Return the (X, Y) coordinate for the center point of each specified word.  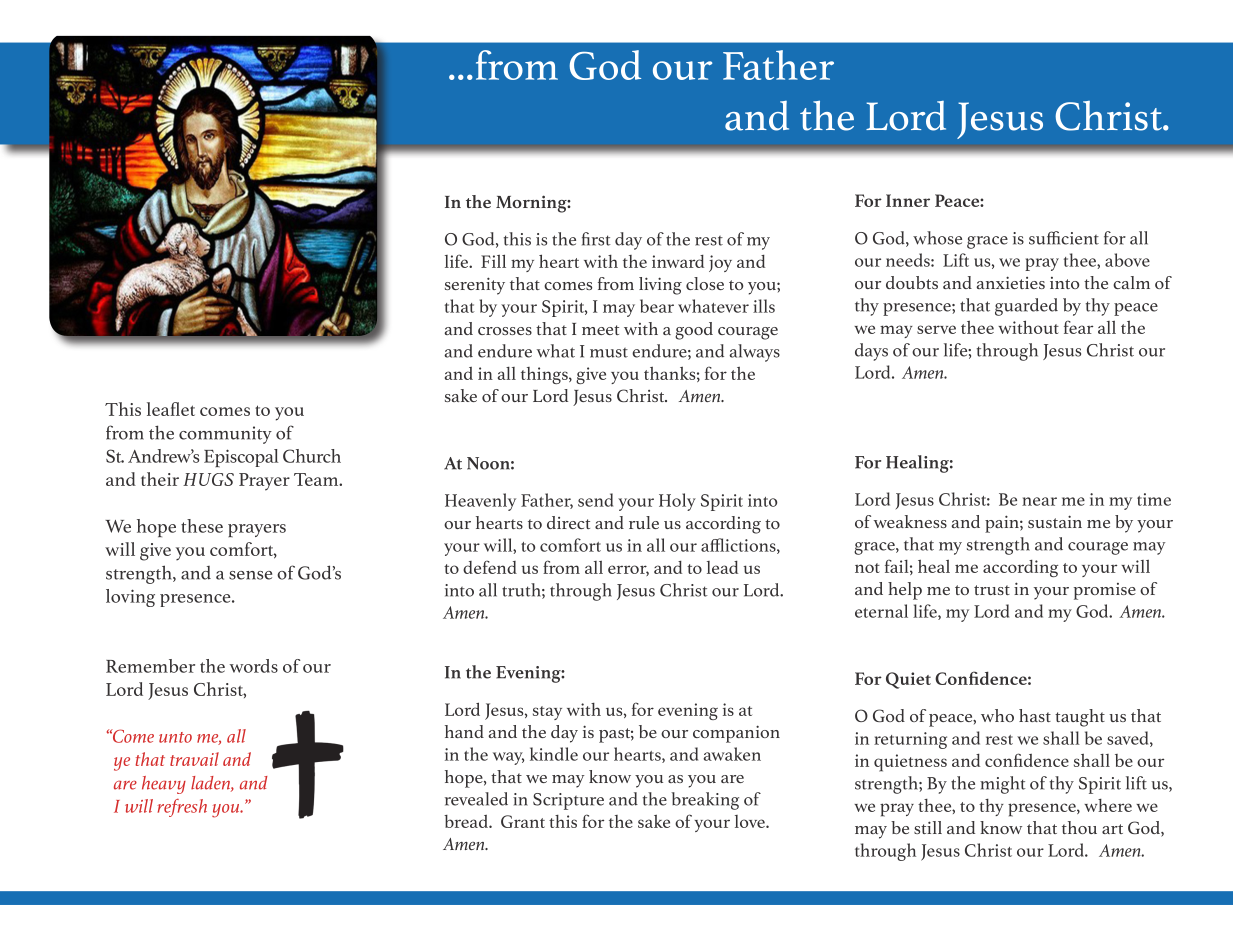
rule (644, 522)
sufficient (1064, 238)
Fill (493, 261)
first (596, 239)
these (202, 526)
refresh (182, 808)
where (1108, 805)
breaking (705, 801)
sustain (1055, 521)
